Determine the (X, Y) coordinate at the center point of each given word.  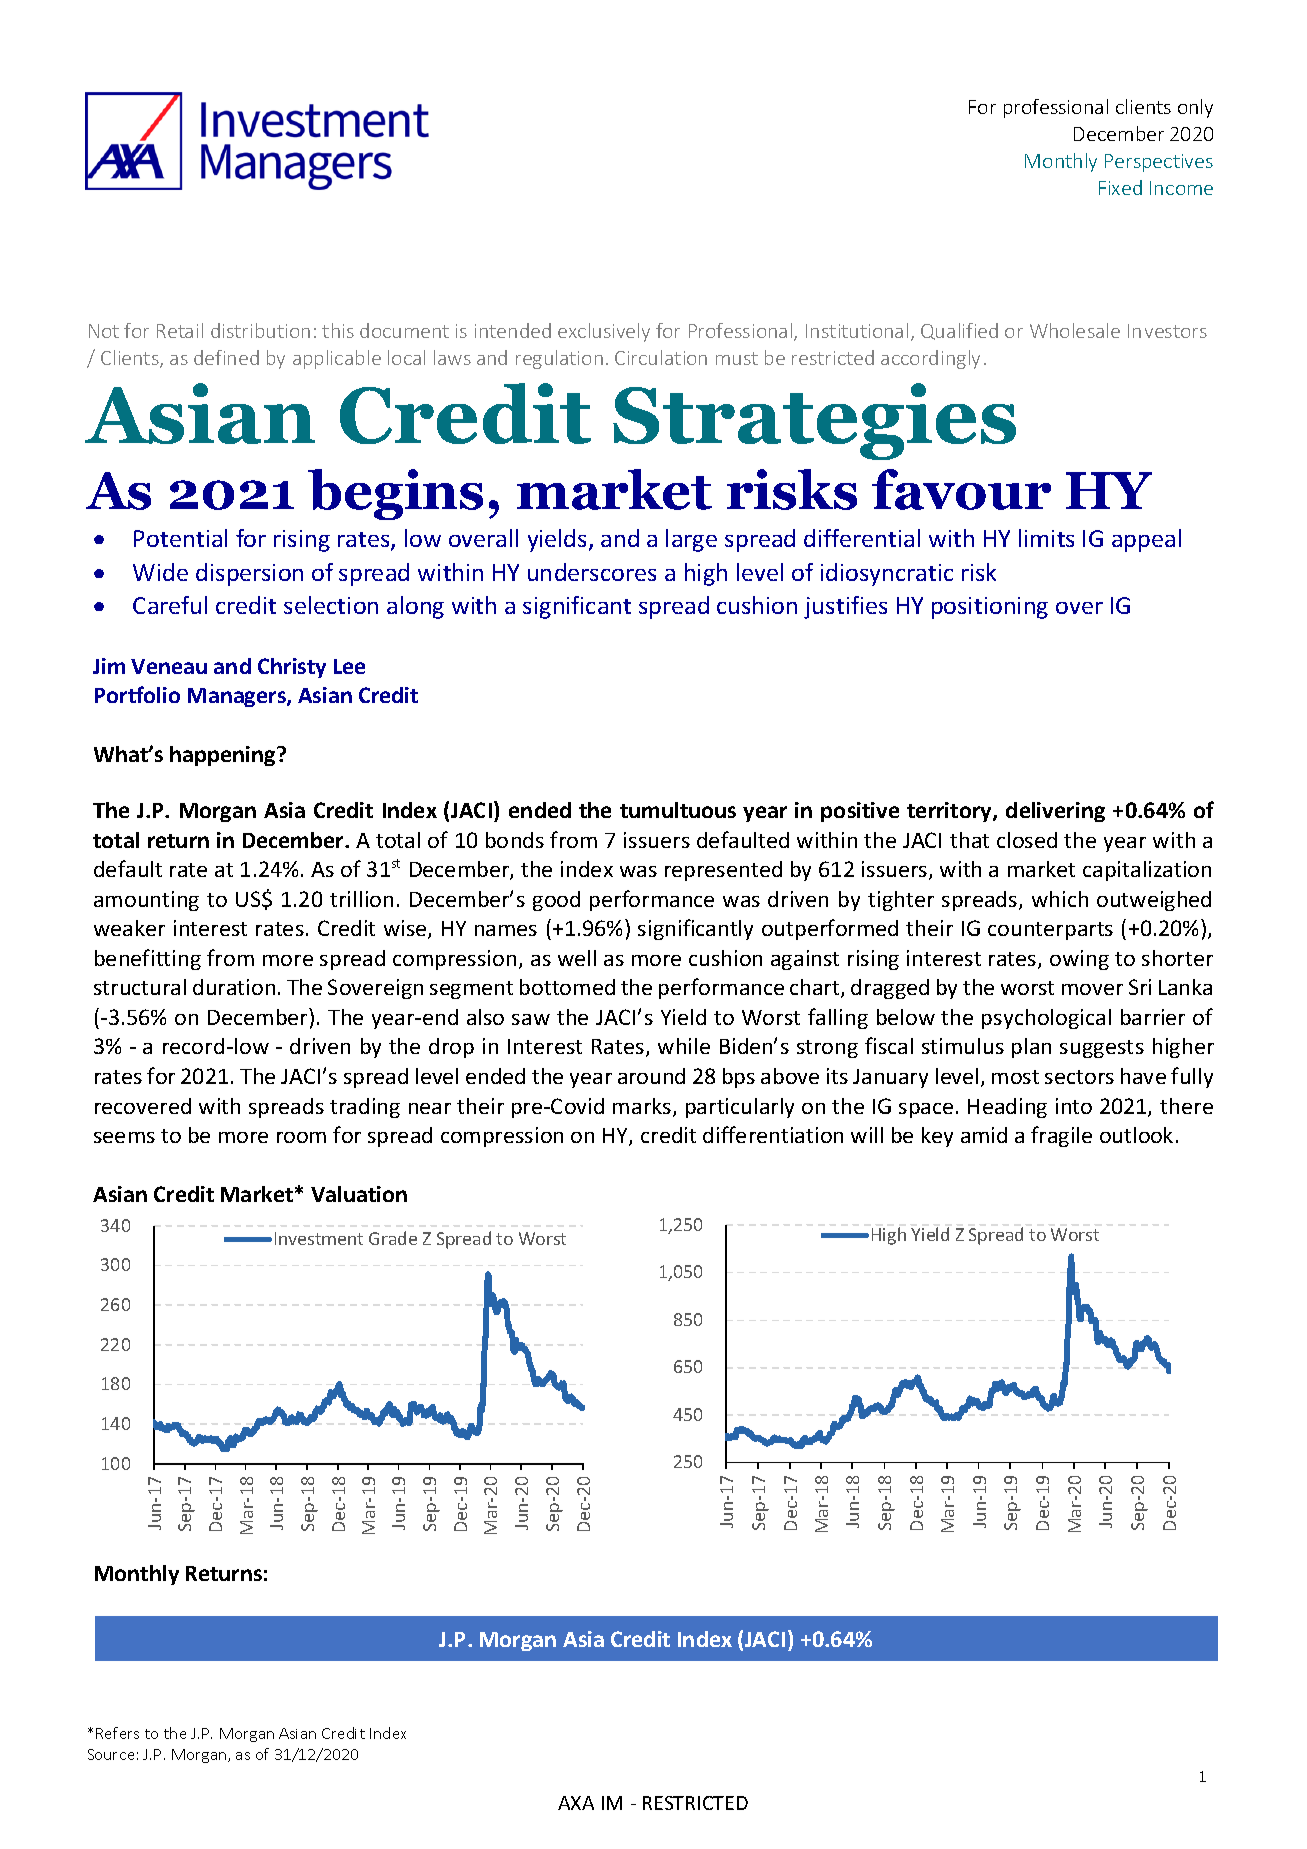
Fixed (1120, 187)
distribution (260, 330)
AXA (576, 1803)
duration (234, 987)
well (577, 958)
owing (1079, 960)
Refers (117, 1733)
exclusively (604, 332)
